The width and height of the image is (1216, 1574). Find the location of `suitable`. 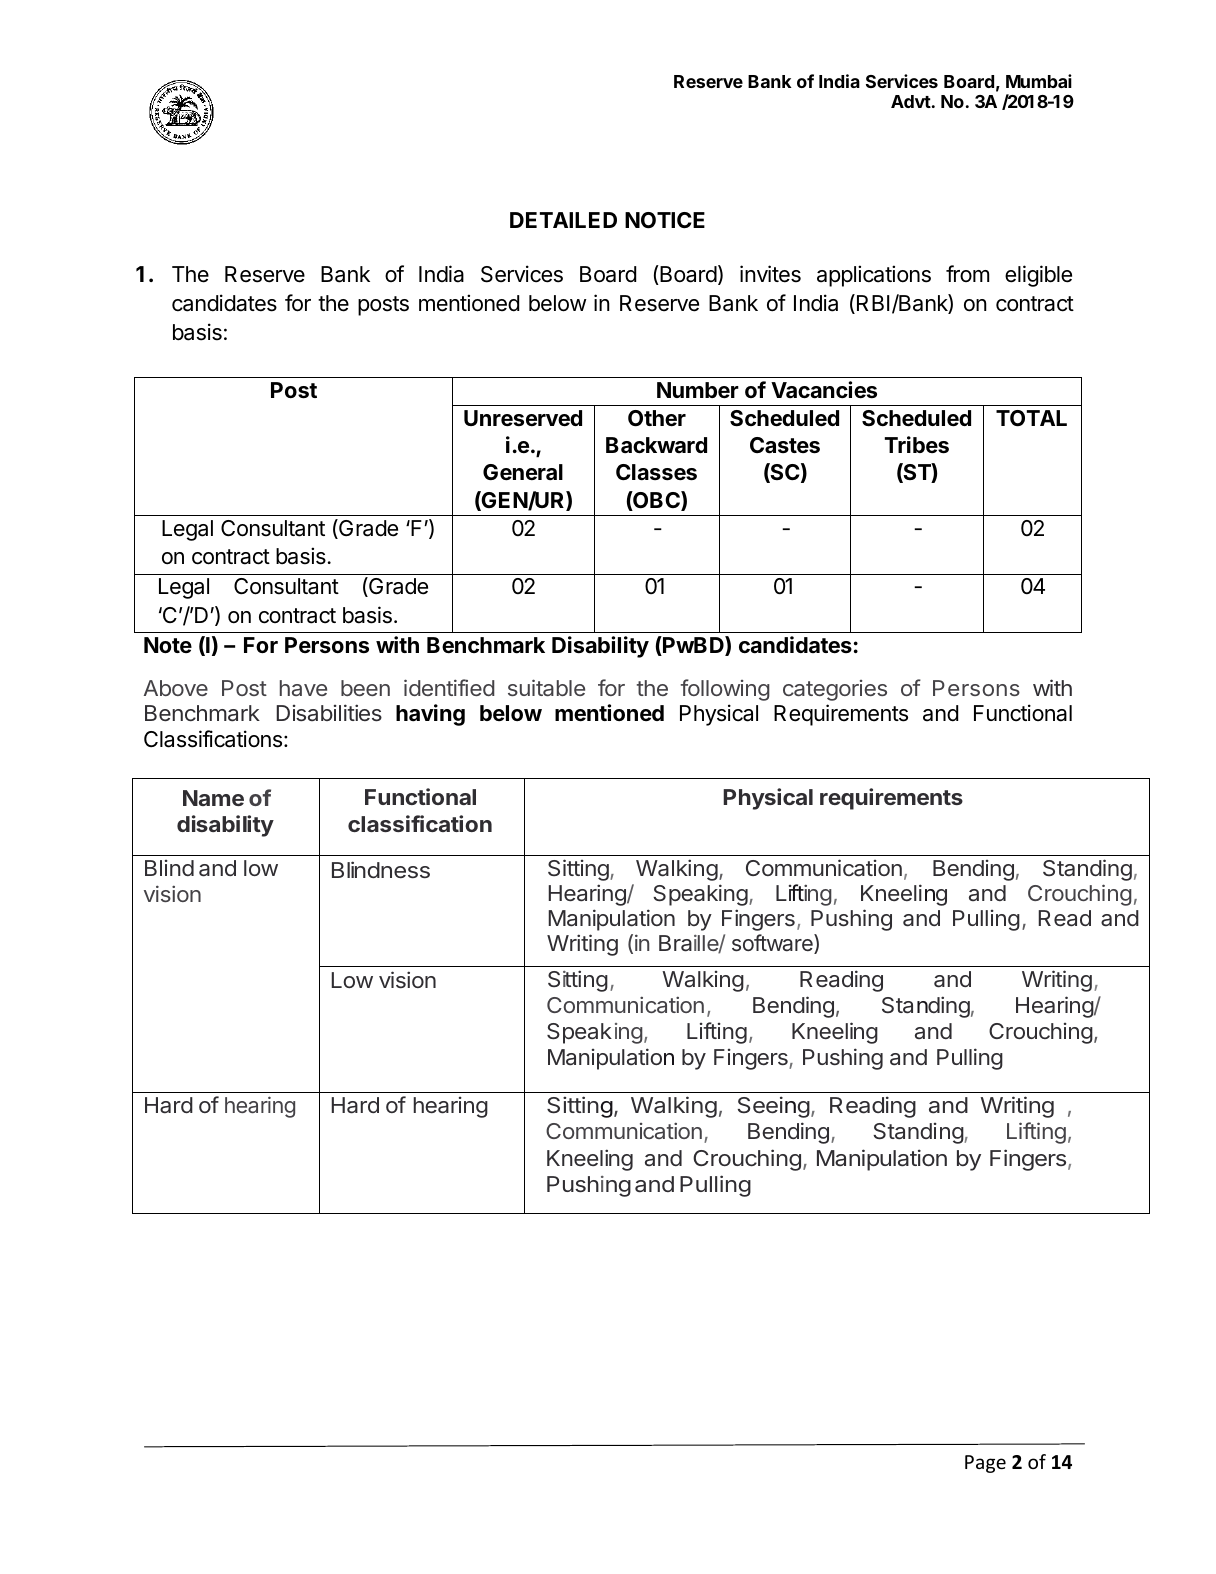

suitable is located at coordinates (546, 687).
